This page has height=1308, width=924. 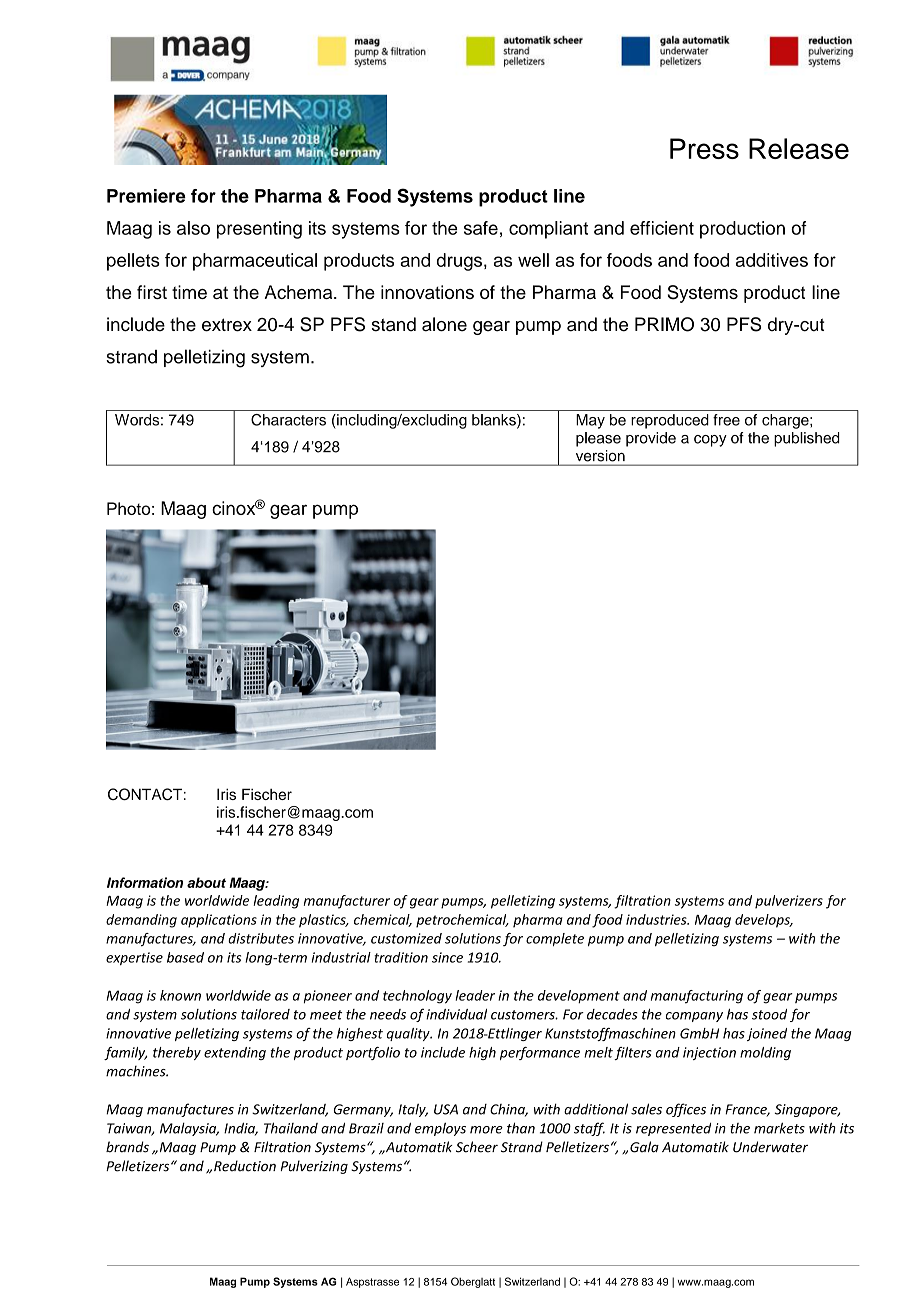 What do you see at coordinates (146, 196) in the page?
I see `Premiere` at bounding box center [146, 196].
